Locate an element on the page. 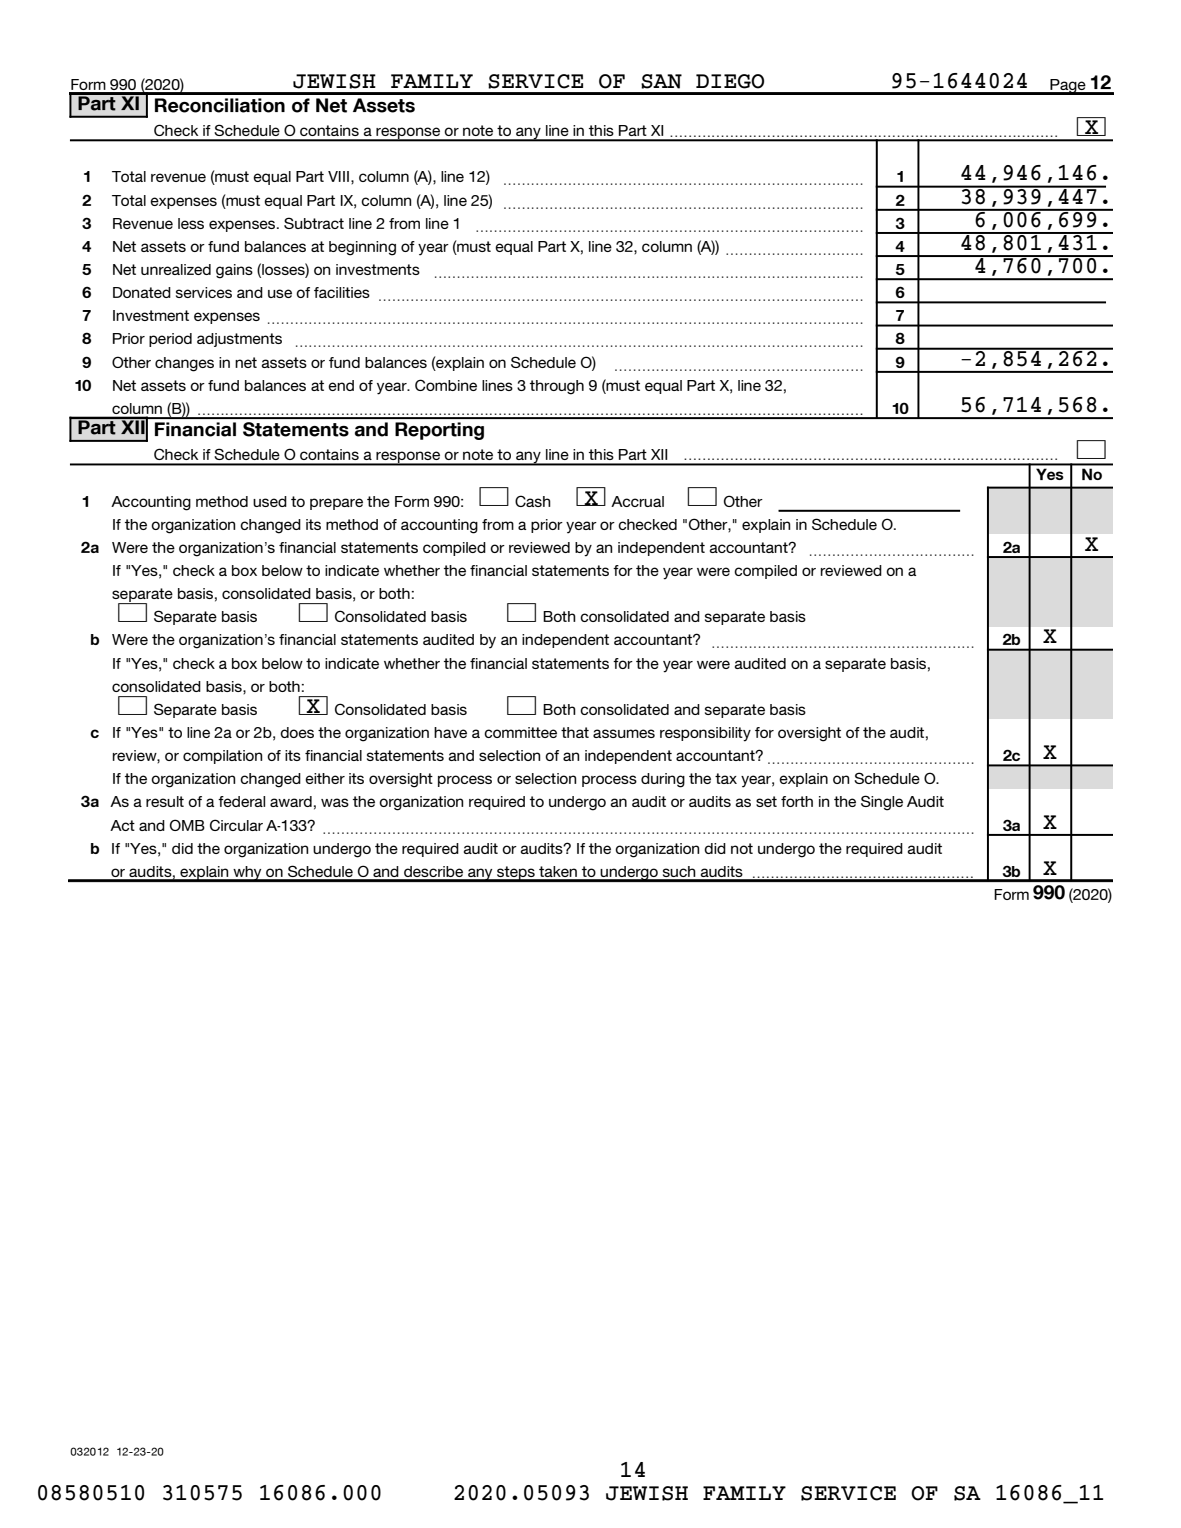 This image has height=1528, width=1181. Reconciliation is located at coordinates (220, 105).
